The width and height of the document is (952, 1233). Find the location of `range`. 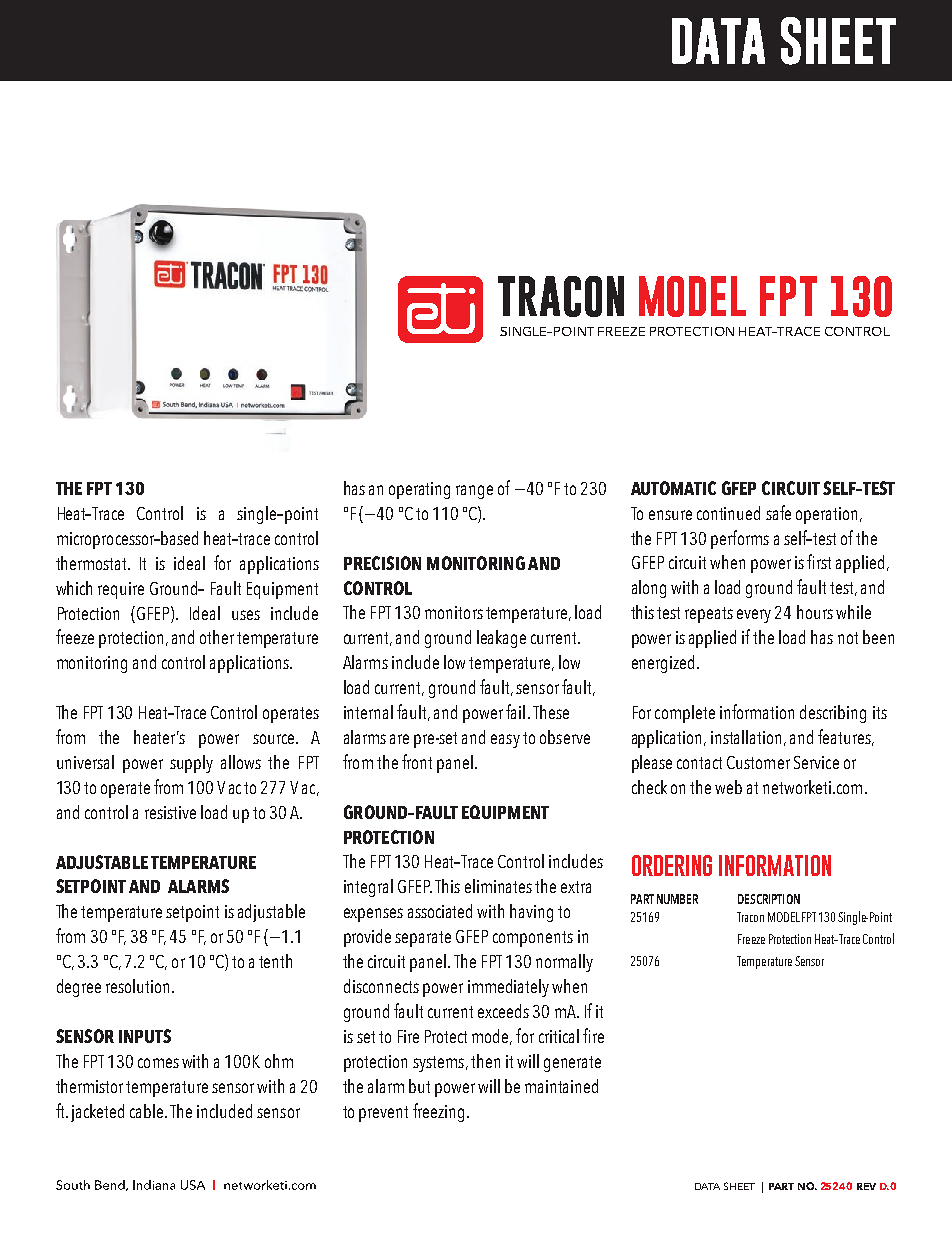

range is located at coordinates (474, 492).
